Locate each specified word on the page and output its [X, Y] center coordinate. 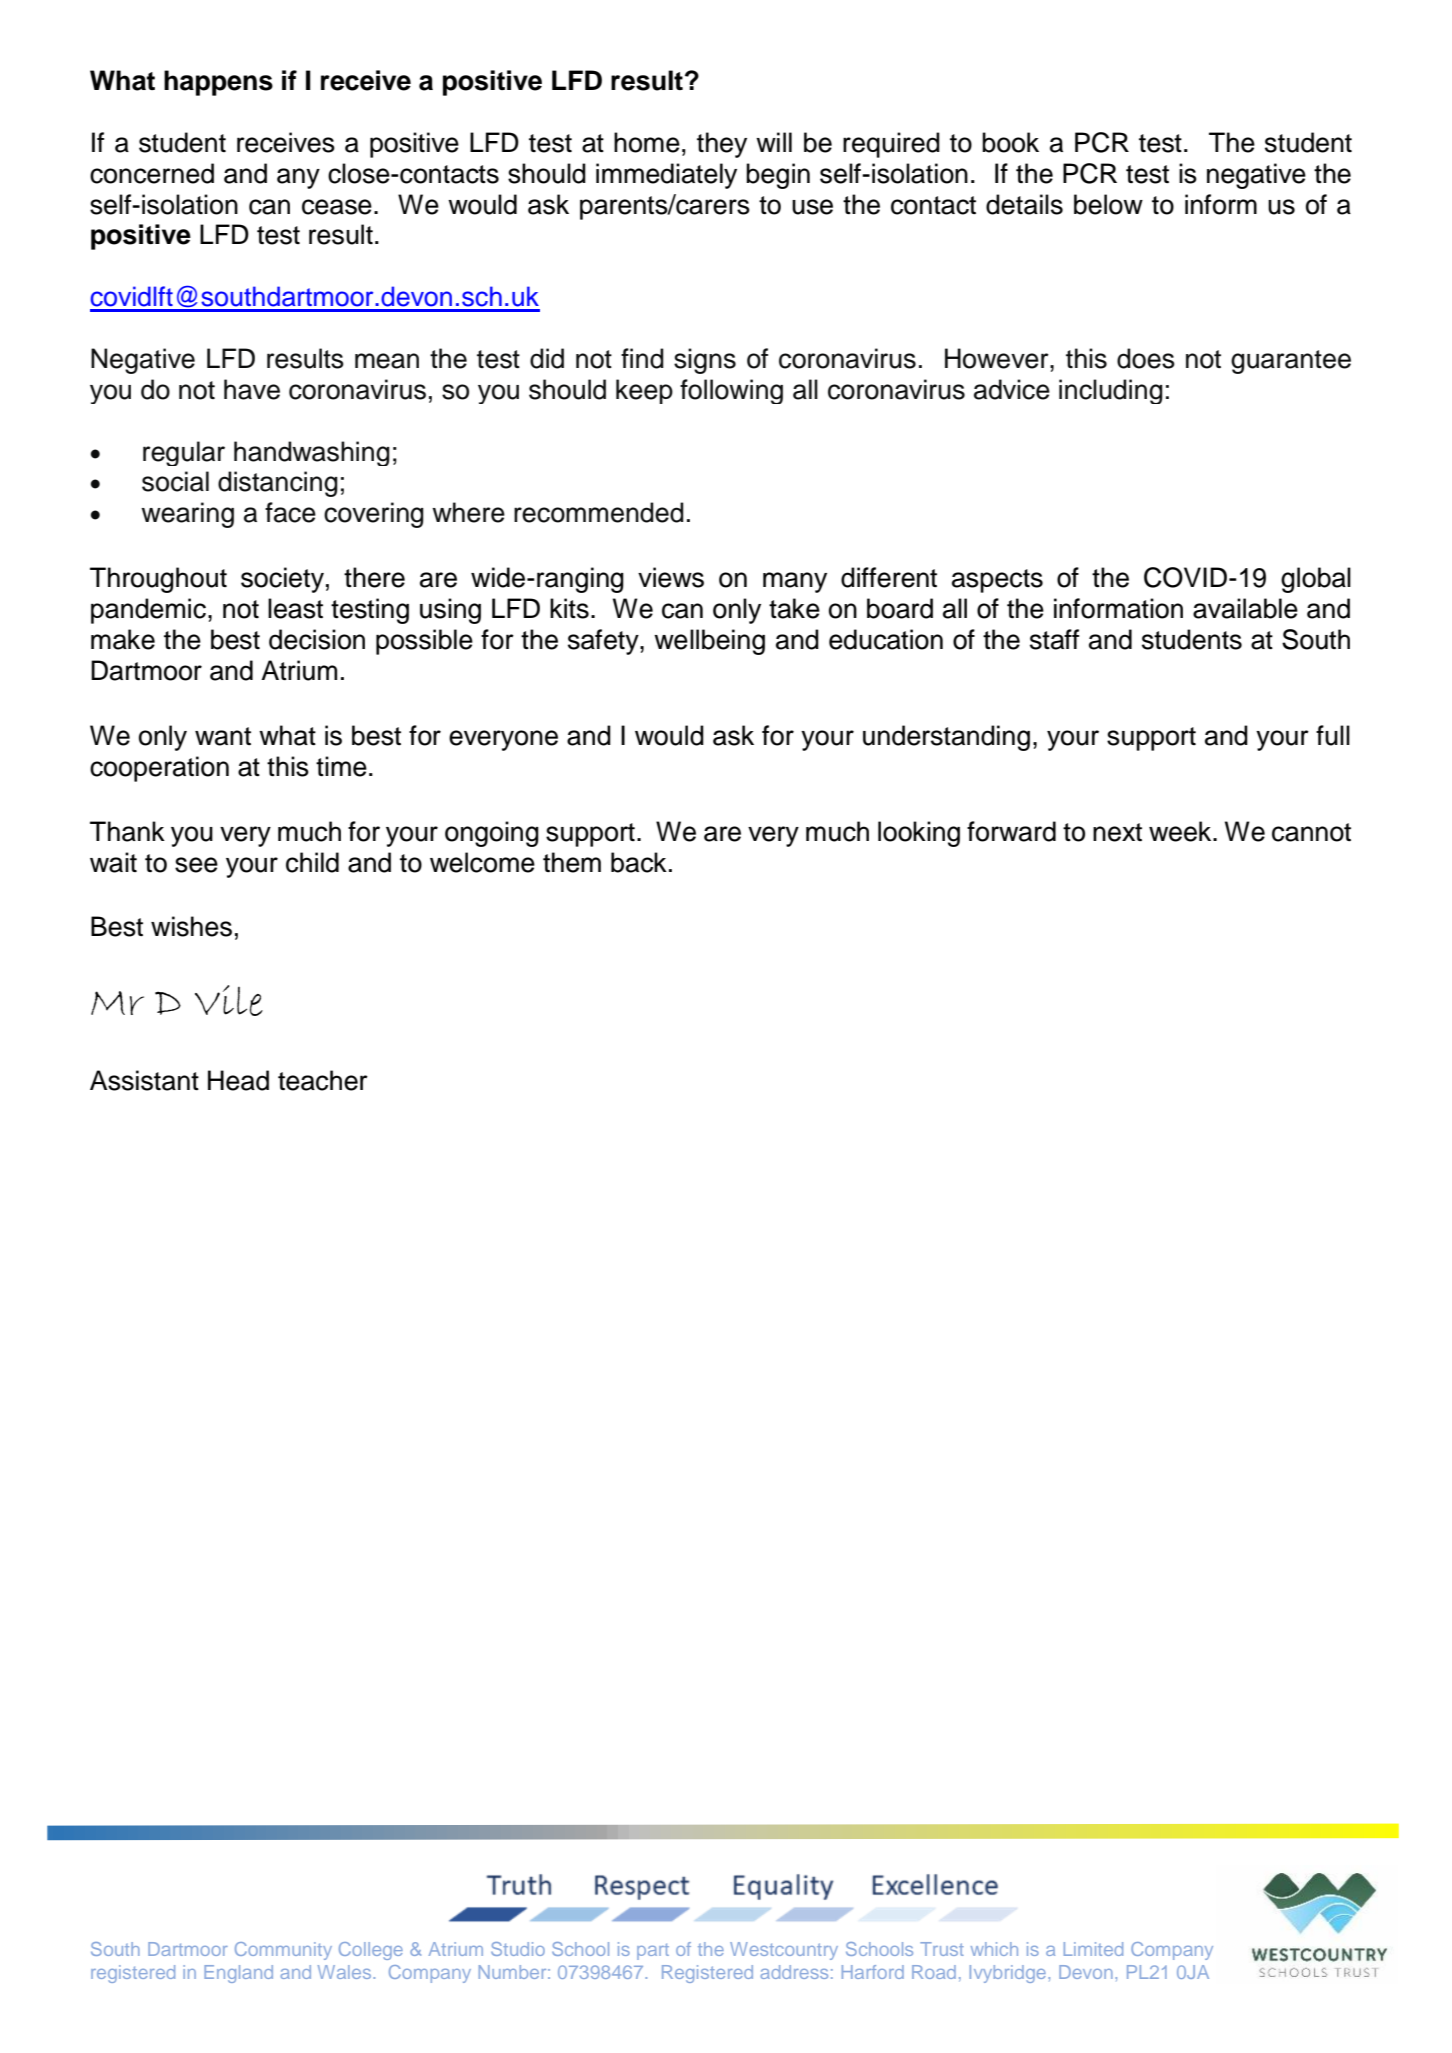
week [1181, 831]
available [1245, 608]
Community [283, 1951]
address [794, 1972]
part [653, 1951]
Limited [1093, 1949]
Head [238, 1080]
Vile [229, 1000]
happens [218, 83]
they [722, 145]
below [1108, 204]
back [639, 862]
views [671, 577]
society [282, 580]
